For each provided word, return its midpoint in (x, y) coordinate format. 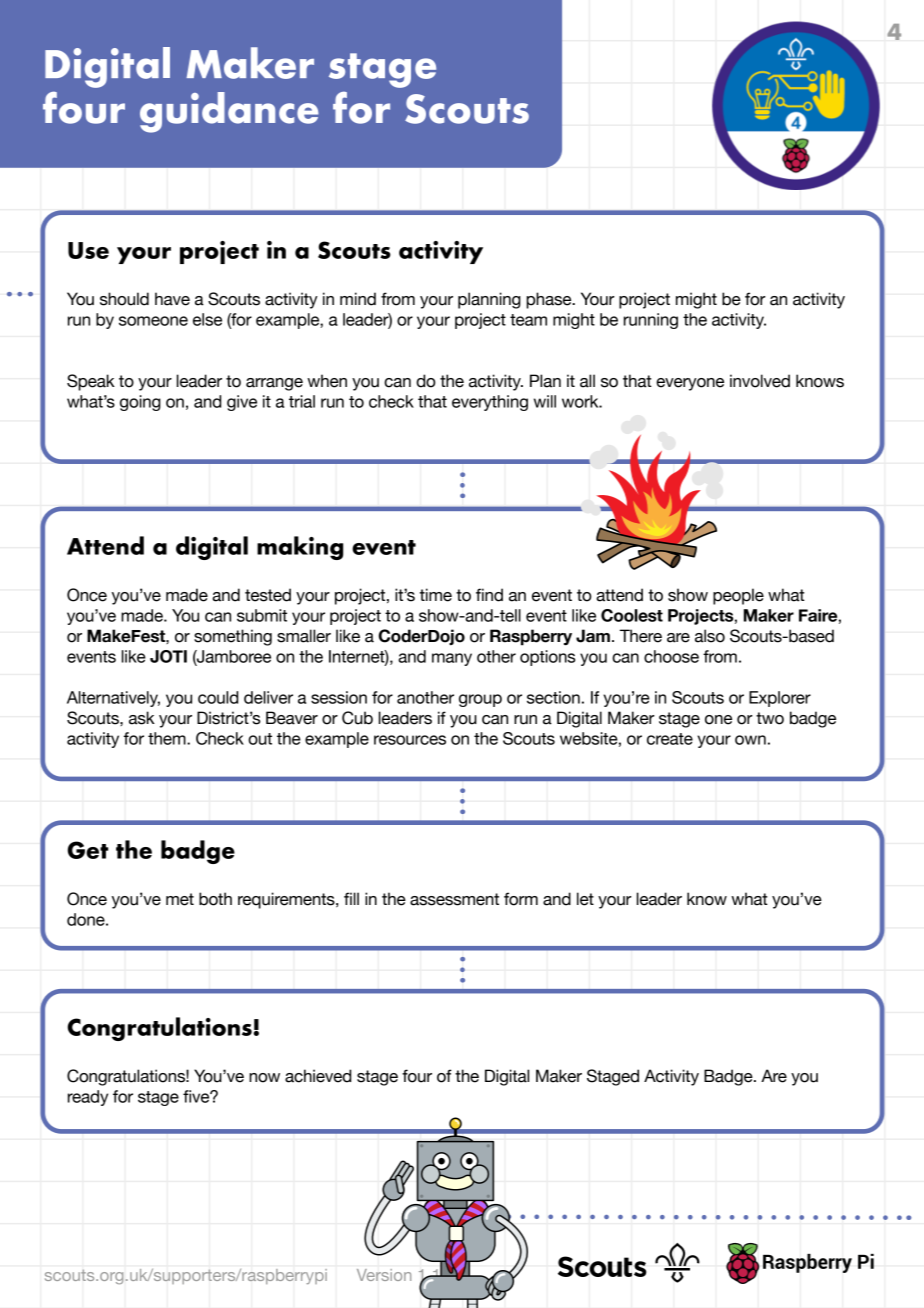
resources (410, 740)
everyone (690, 384)
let (585, 899)
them (168, 738)
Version (384, 1275)
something (233, 637)
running (651, 321)
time (436, 595)
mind (358, 299)
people (738, 596)
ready (88, 1098)
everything (490, 403)
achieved (318, 1076)
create (670, 739)
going (140, 403)
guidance (229, 112)
